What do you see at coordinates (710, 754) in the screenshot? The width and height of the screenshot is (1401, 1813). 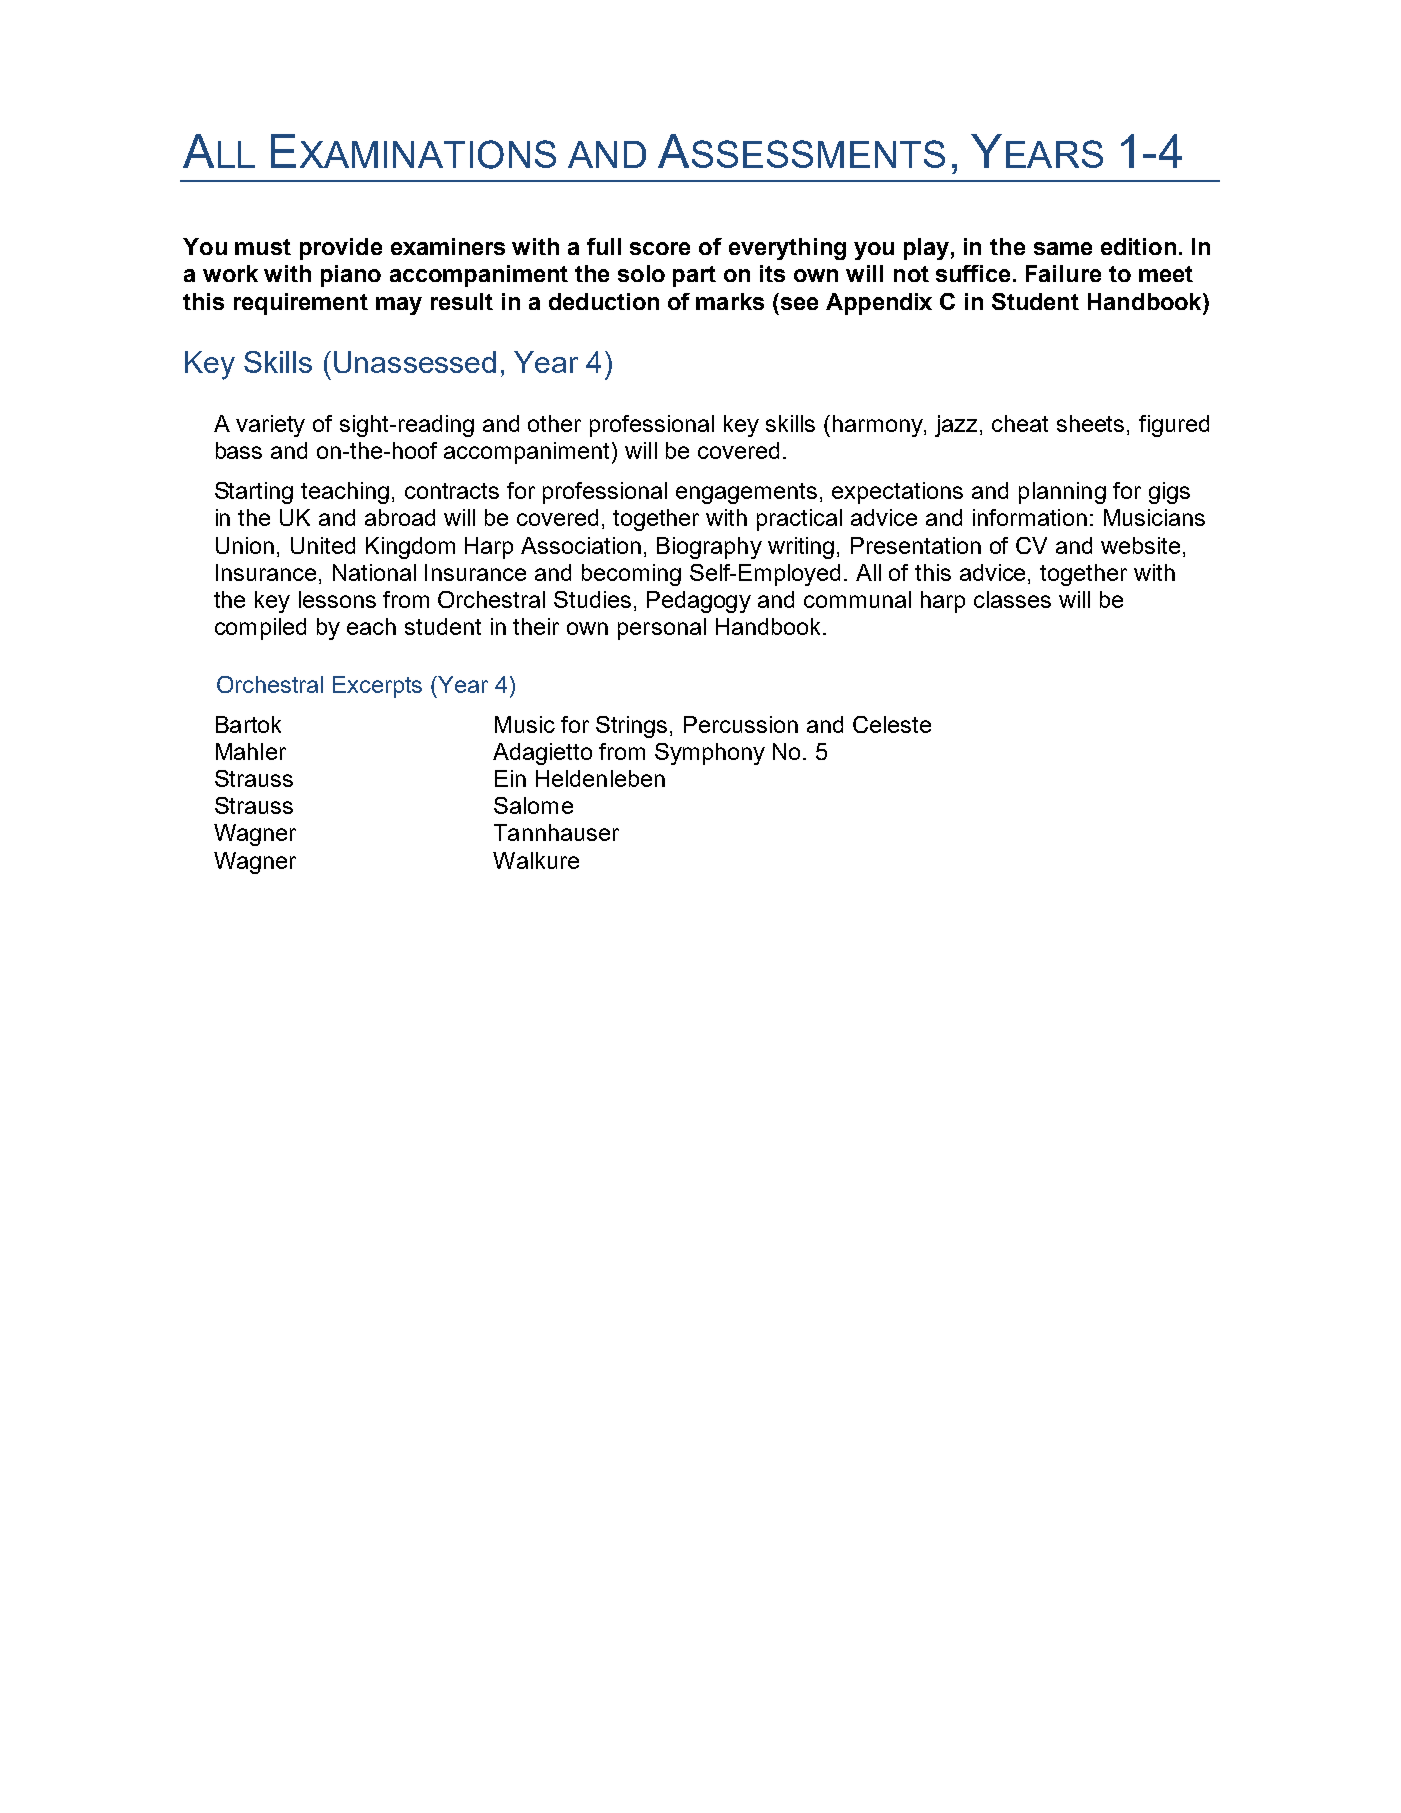 I see `Symphony` at bounding box center [710, 754].
